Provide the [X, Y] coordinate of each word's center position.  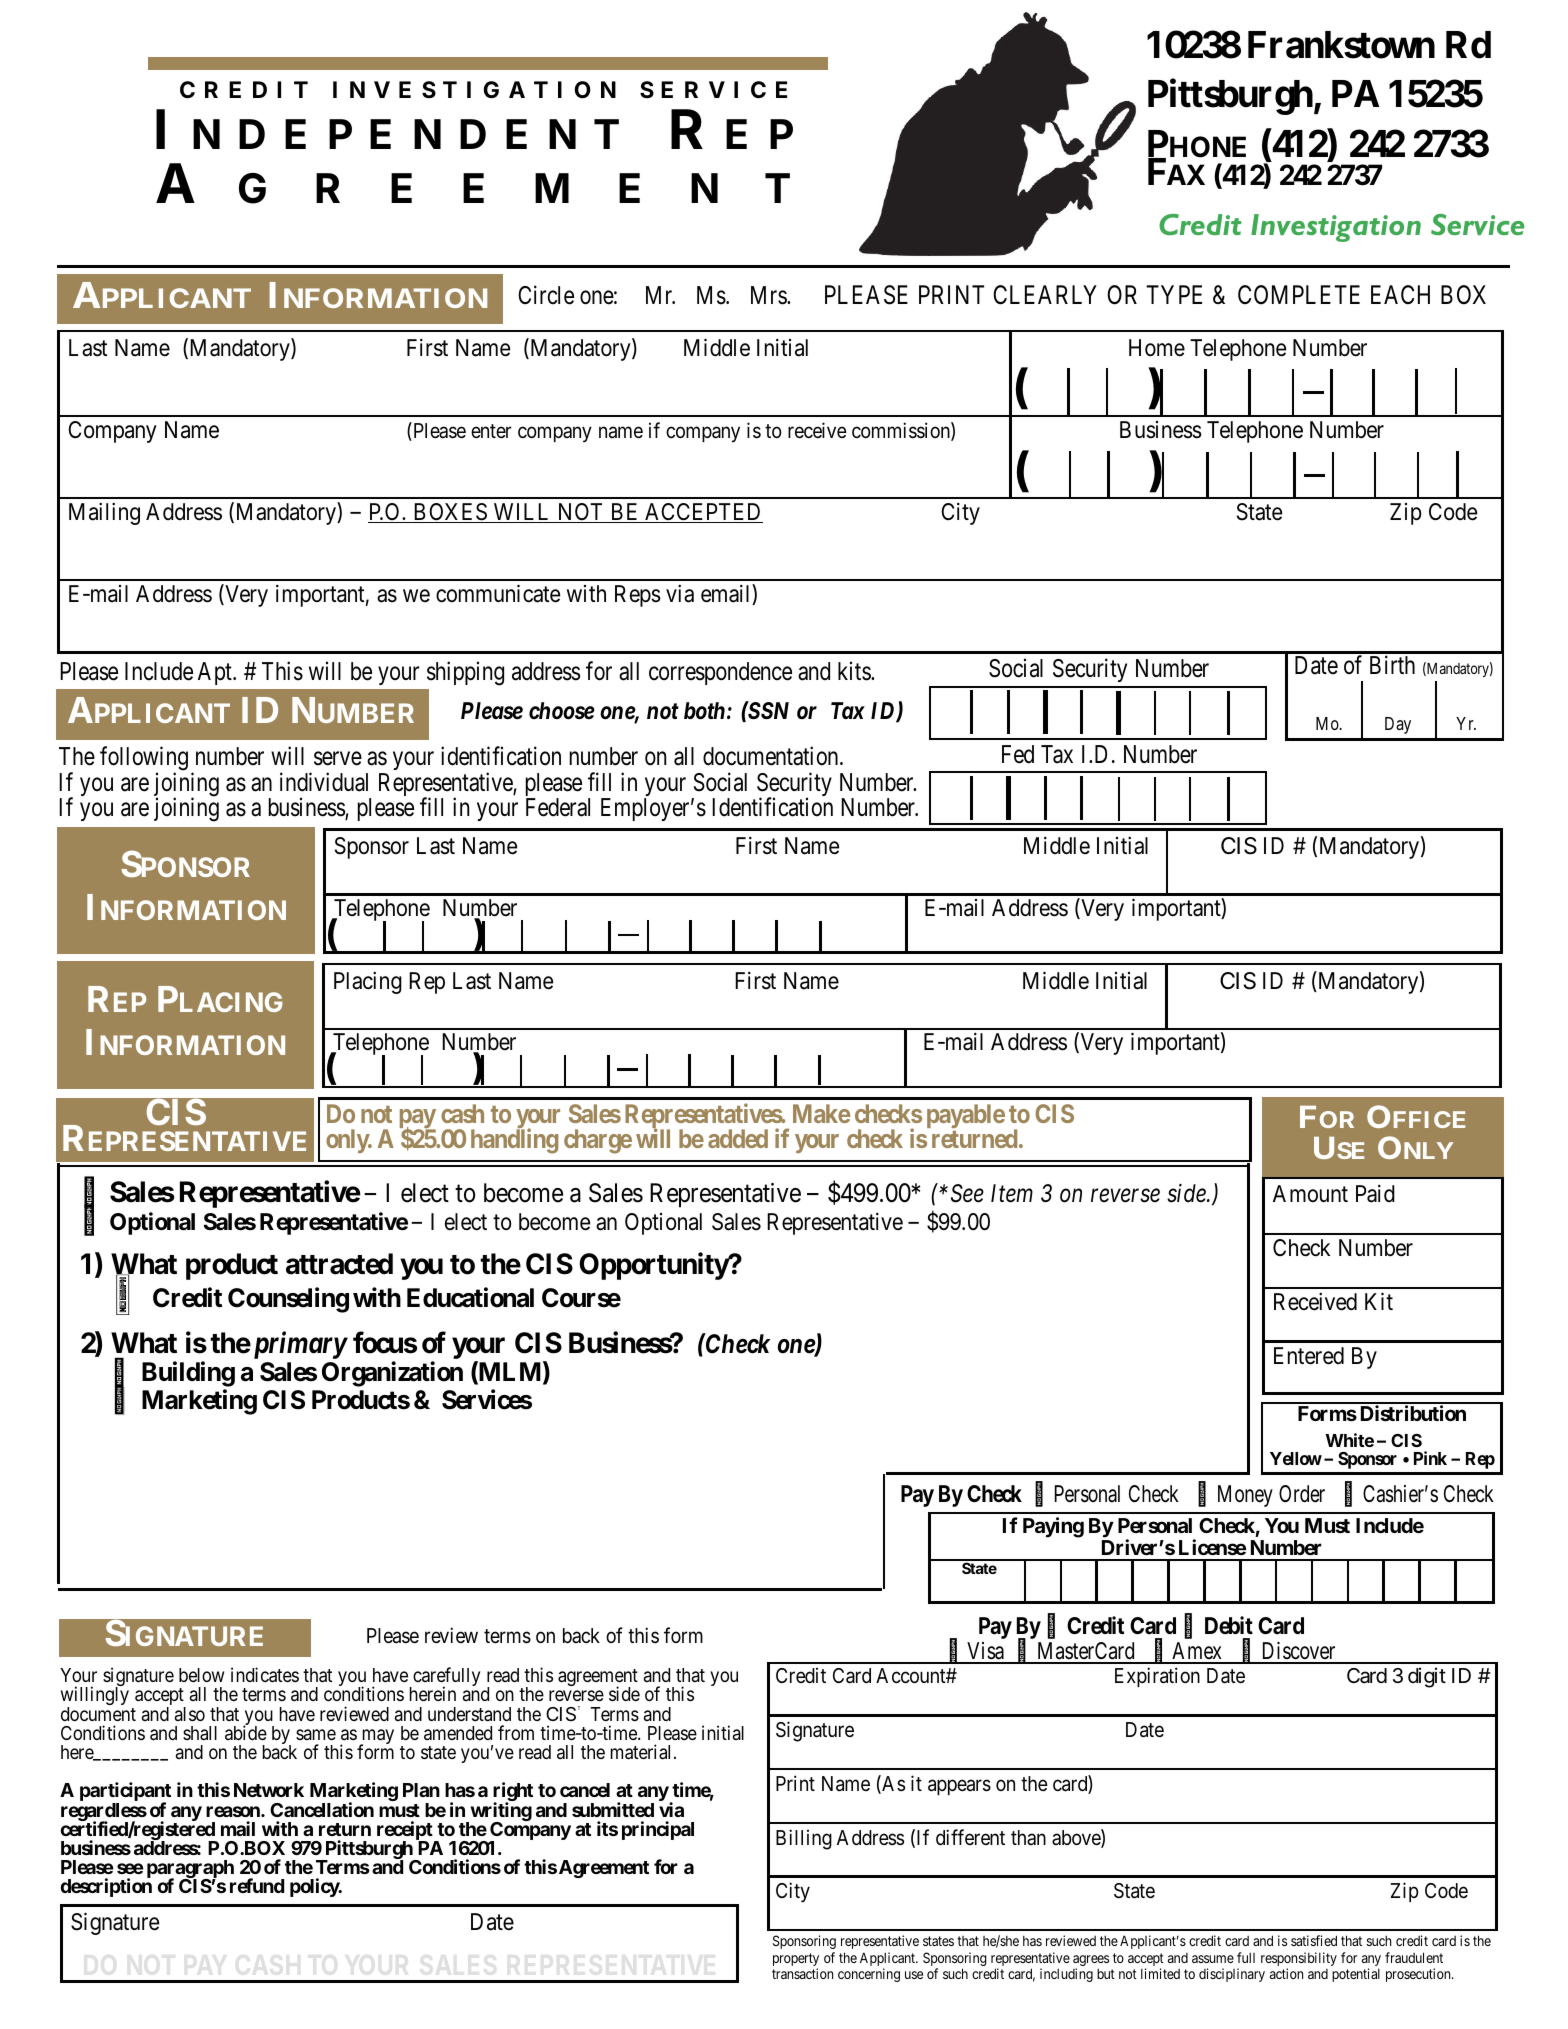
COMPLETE [1299, 295]
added [738, 1138]
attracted [339, 1264]
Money [1245, 1496]
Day [1398, 725]
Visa [985, 1652]
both [704, 711]
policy [315, 1887]
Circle [546, 295]
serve [338, 759]
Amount [1310, 1193]
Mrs [769, 295]
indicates [265, 1675]
